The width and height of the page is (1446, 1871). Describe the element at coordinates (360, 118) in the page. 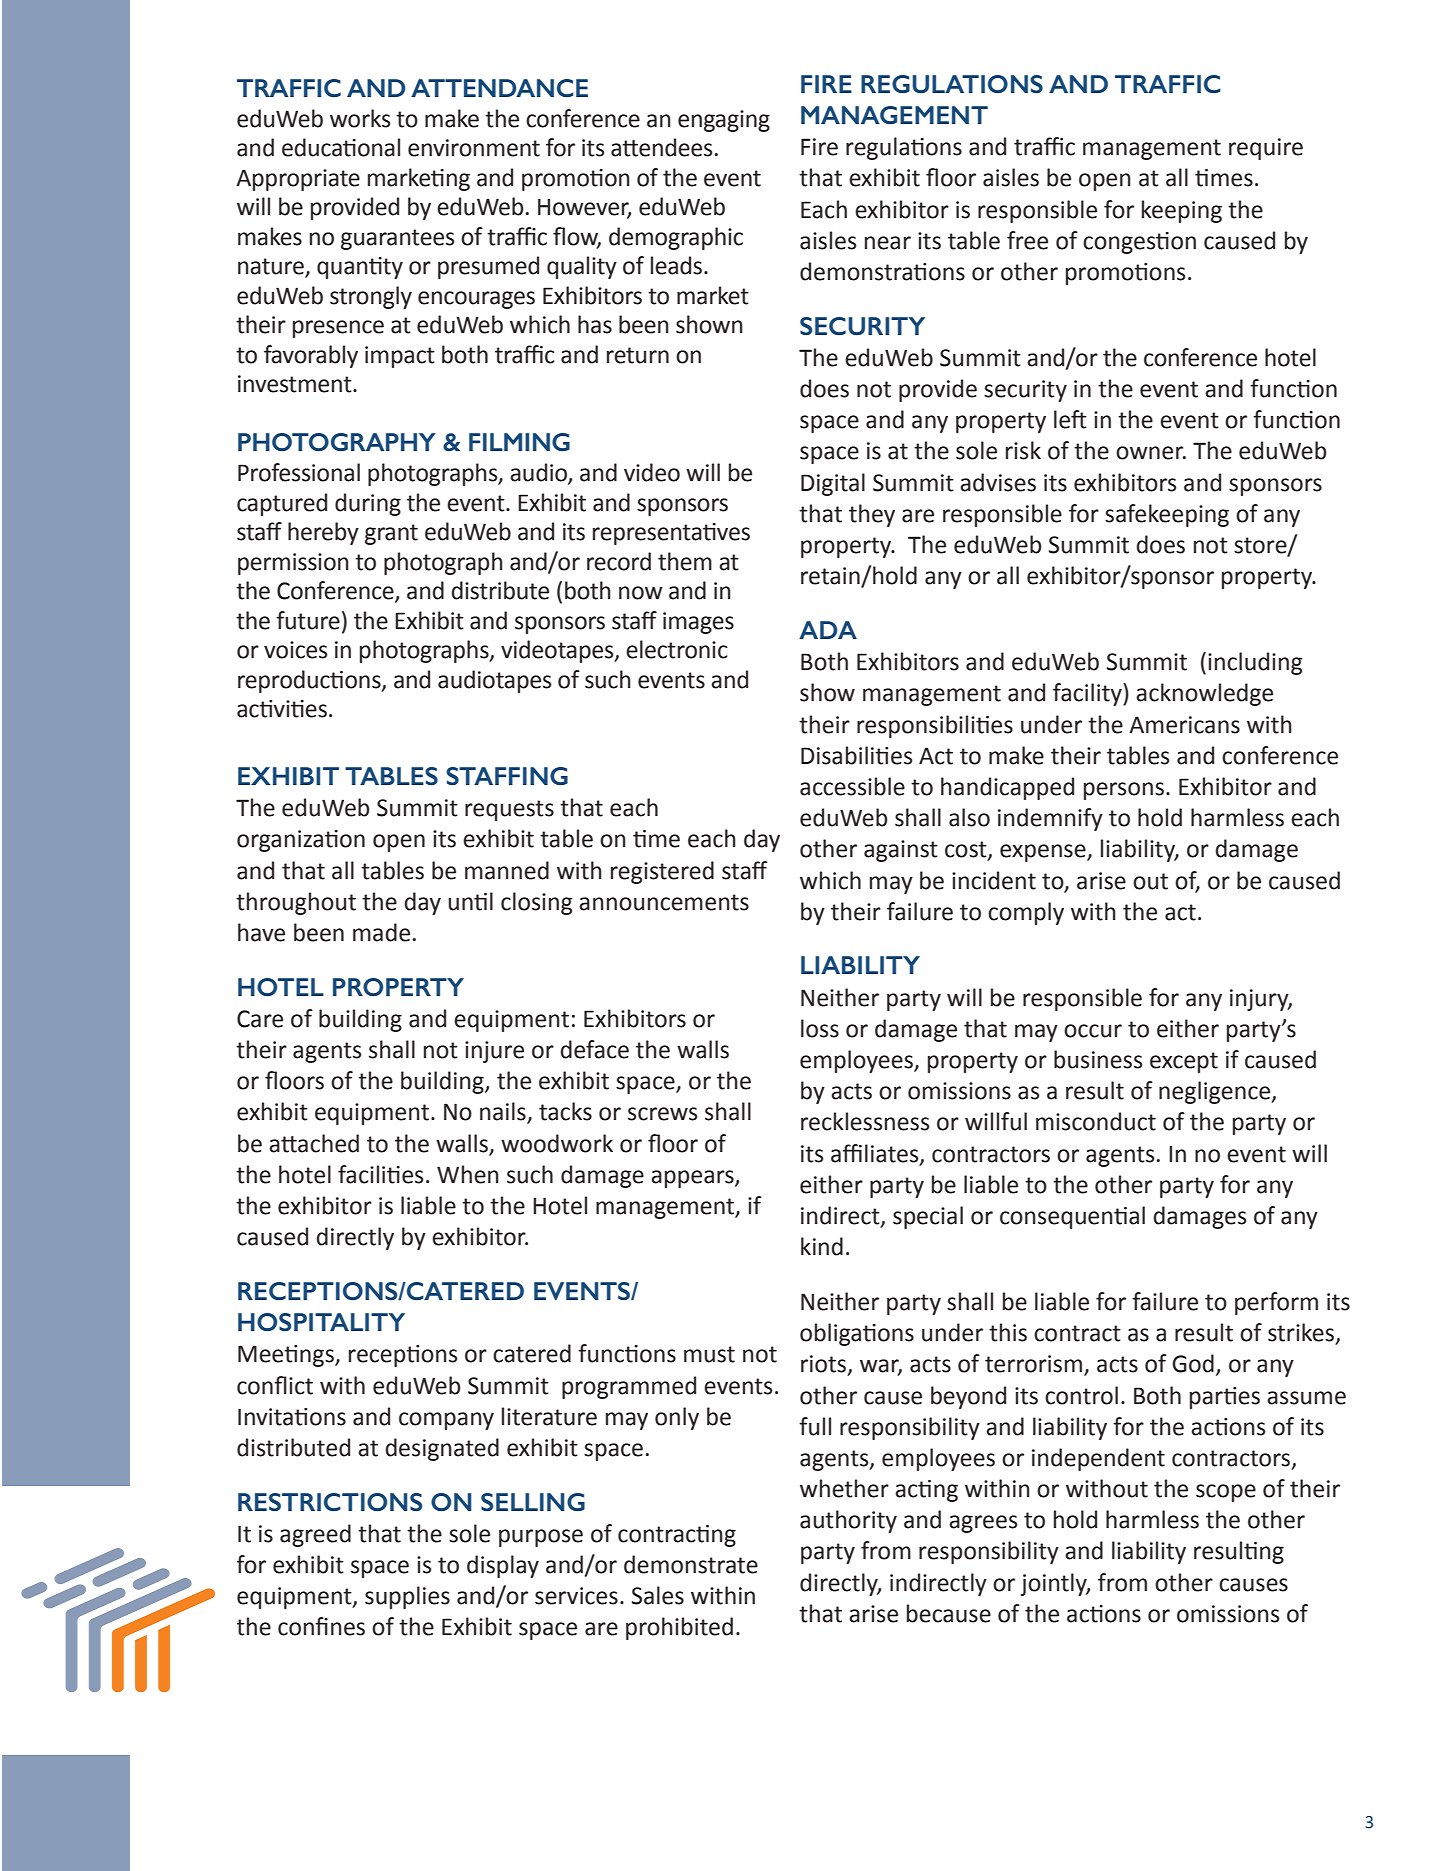

I see `works` at that location.
